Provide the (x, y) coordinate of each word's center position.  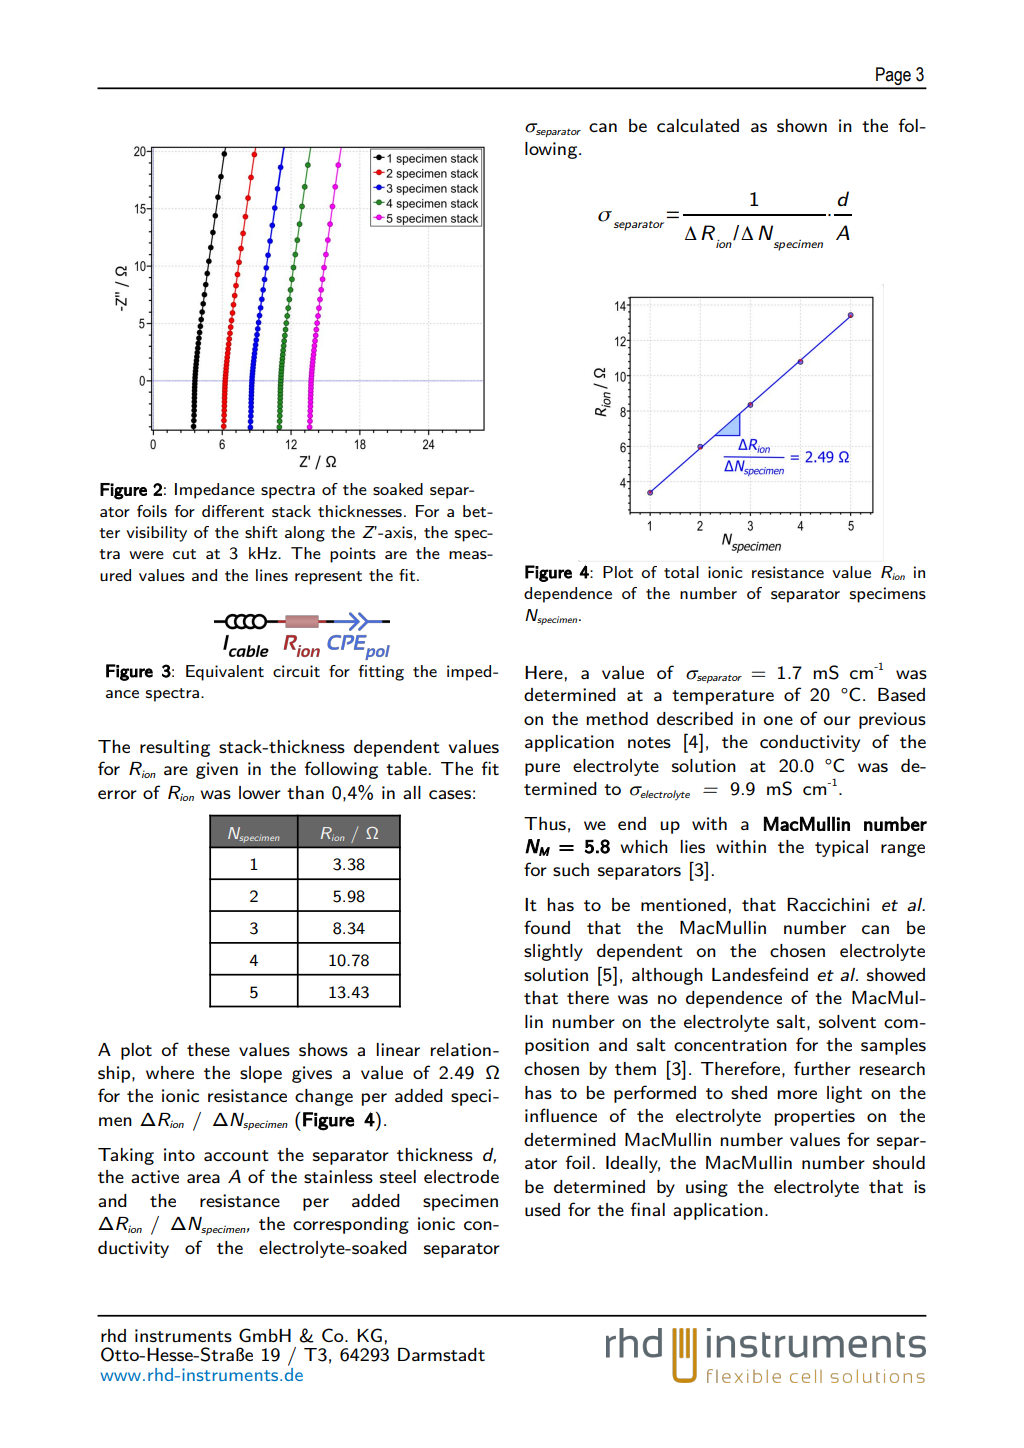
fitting (381, 673)
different (233, 511)
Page (893, 77)
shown (802, 125)
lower (260, 792)
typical (841, 848)
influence (561, 1115)
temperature (723, 697)
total (681, 572)
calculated (698, 125)
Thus (545, 823)
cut (184, 554)
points (353, 555)
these (208, 1049)
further (822, 1068)
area (203, 1178)
